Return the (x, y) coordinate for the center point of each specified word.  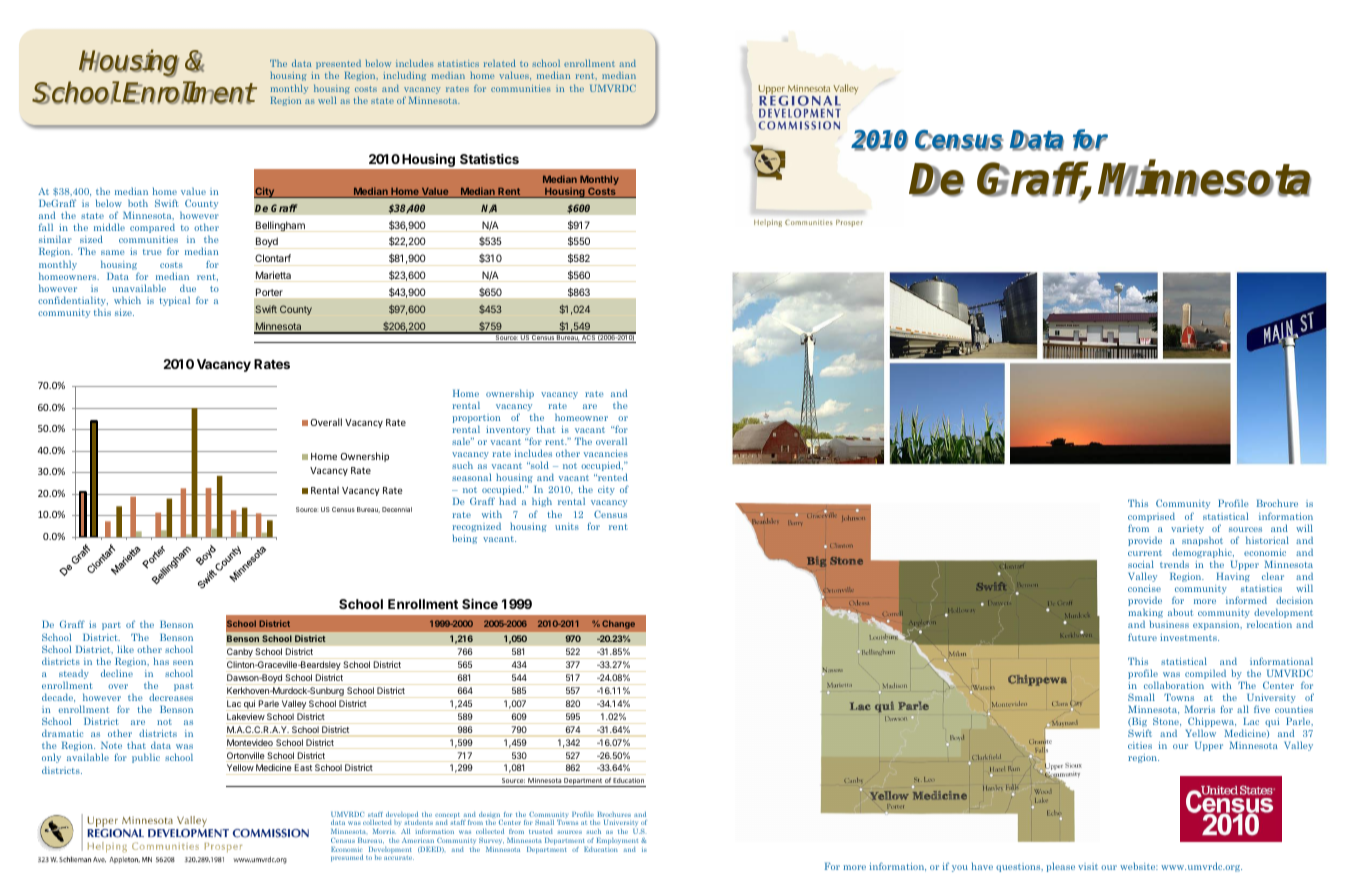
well (327, 100)
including (404, 76)
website (1139, 866)
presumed (347, 858)
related (500, 63)
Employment (617, 841)
